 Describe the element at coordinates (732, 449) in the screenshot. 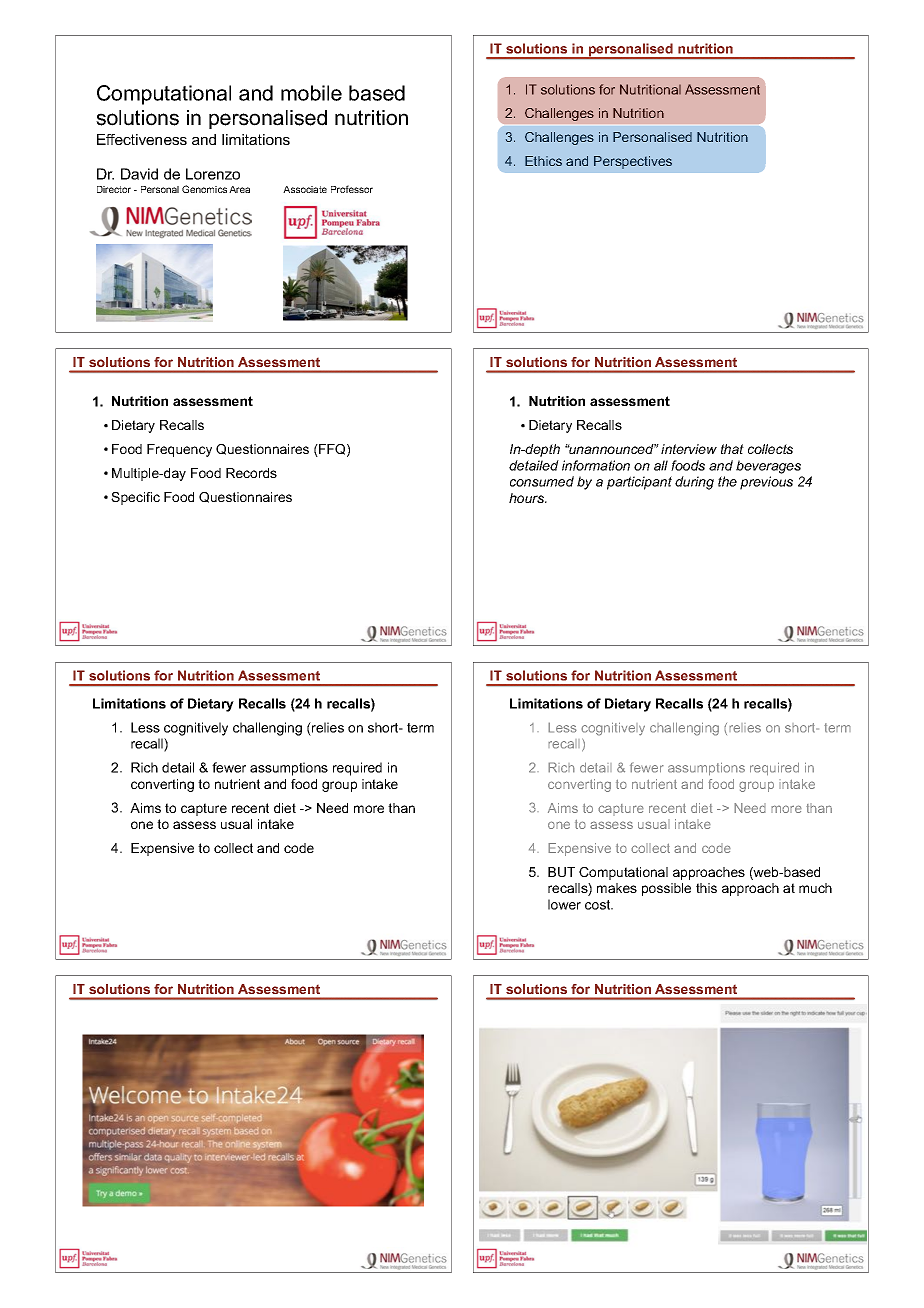

I see `that` at that location.
